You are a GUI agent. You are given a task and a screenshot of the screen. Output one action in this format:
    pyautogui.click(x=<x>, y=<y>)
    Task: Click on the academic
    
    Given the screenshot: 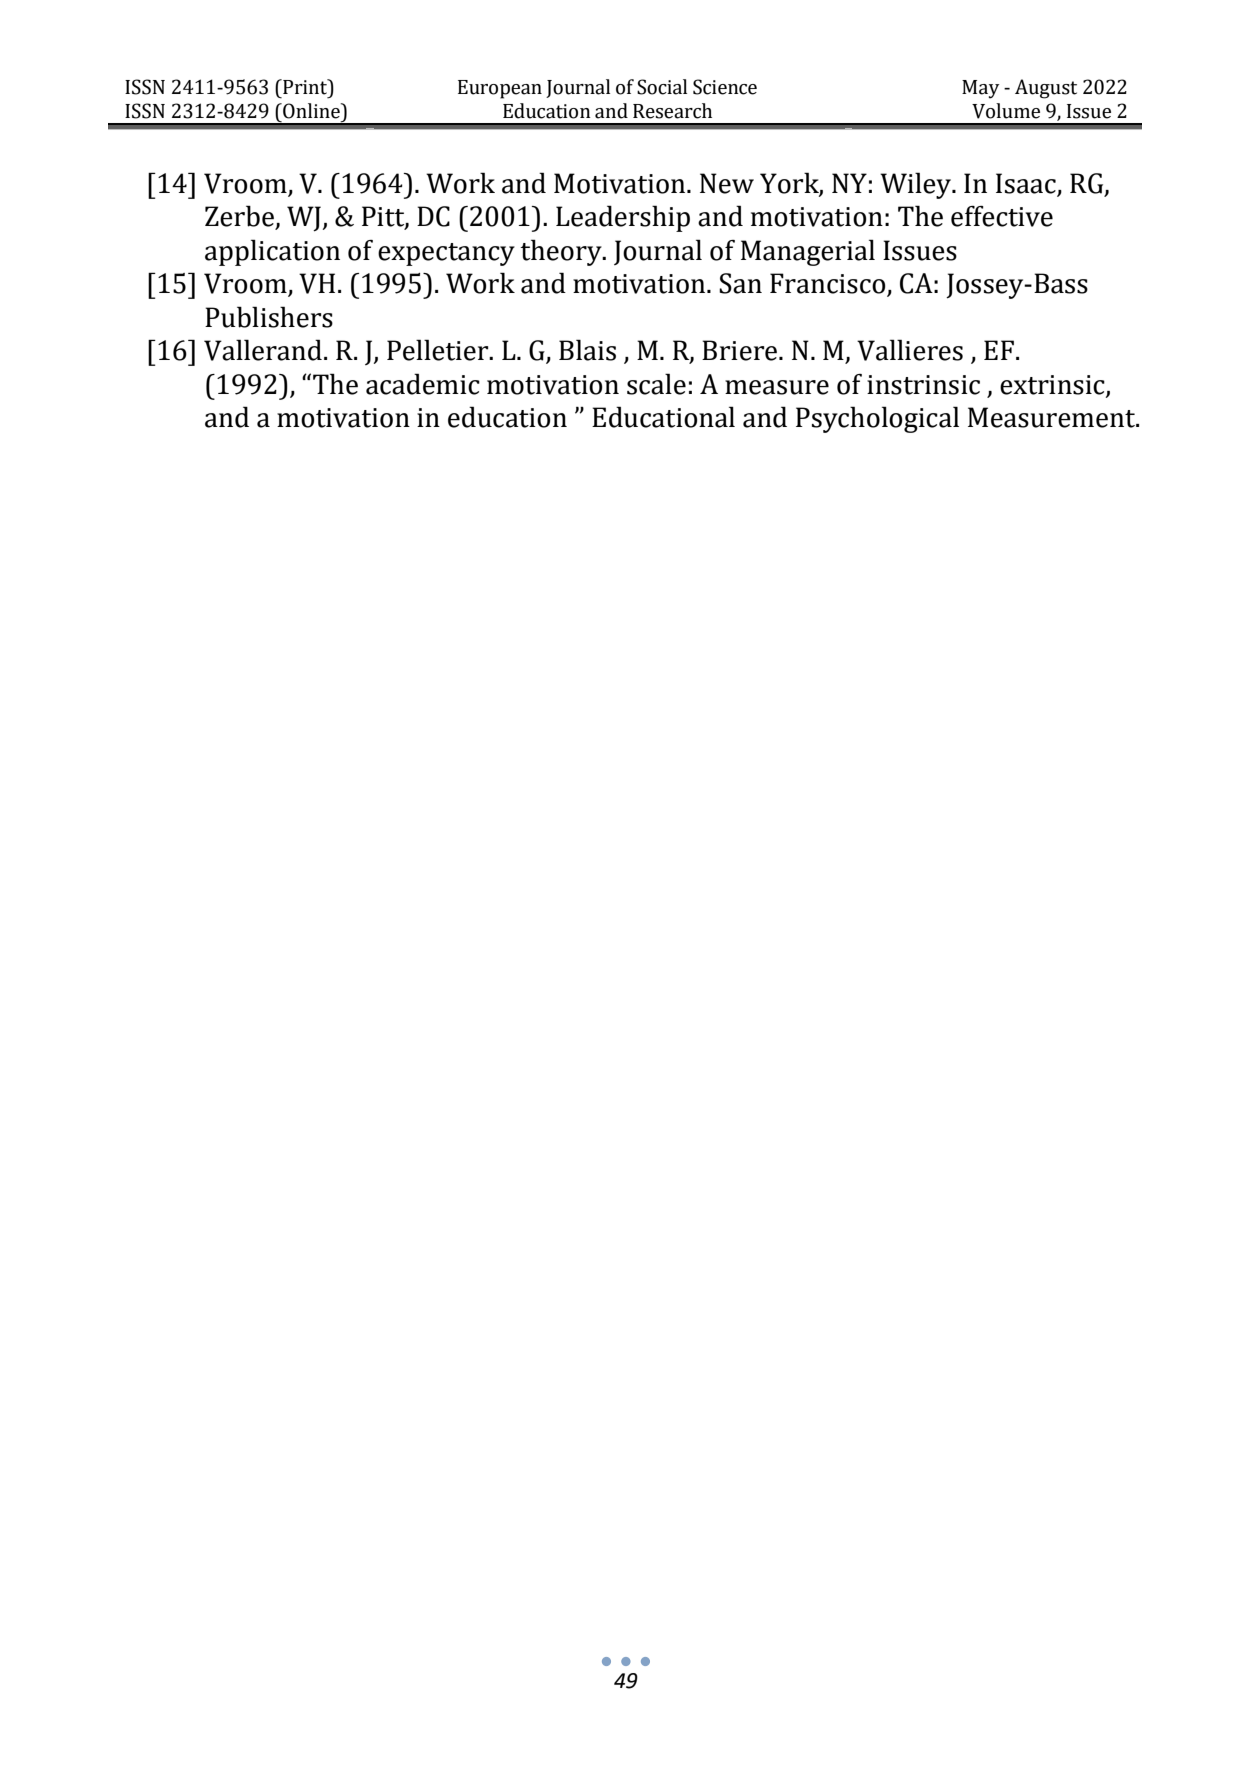 What is the action you would take?
    pyautogui.click(x=423, y=384)
